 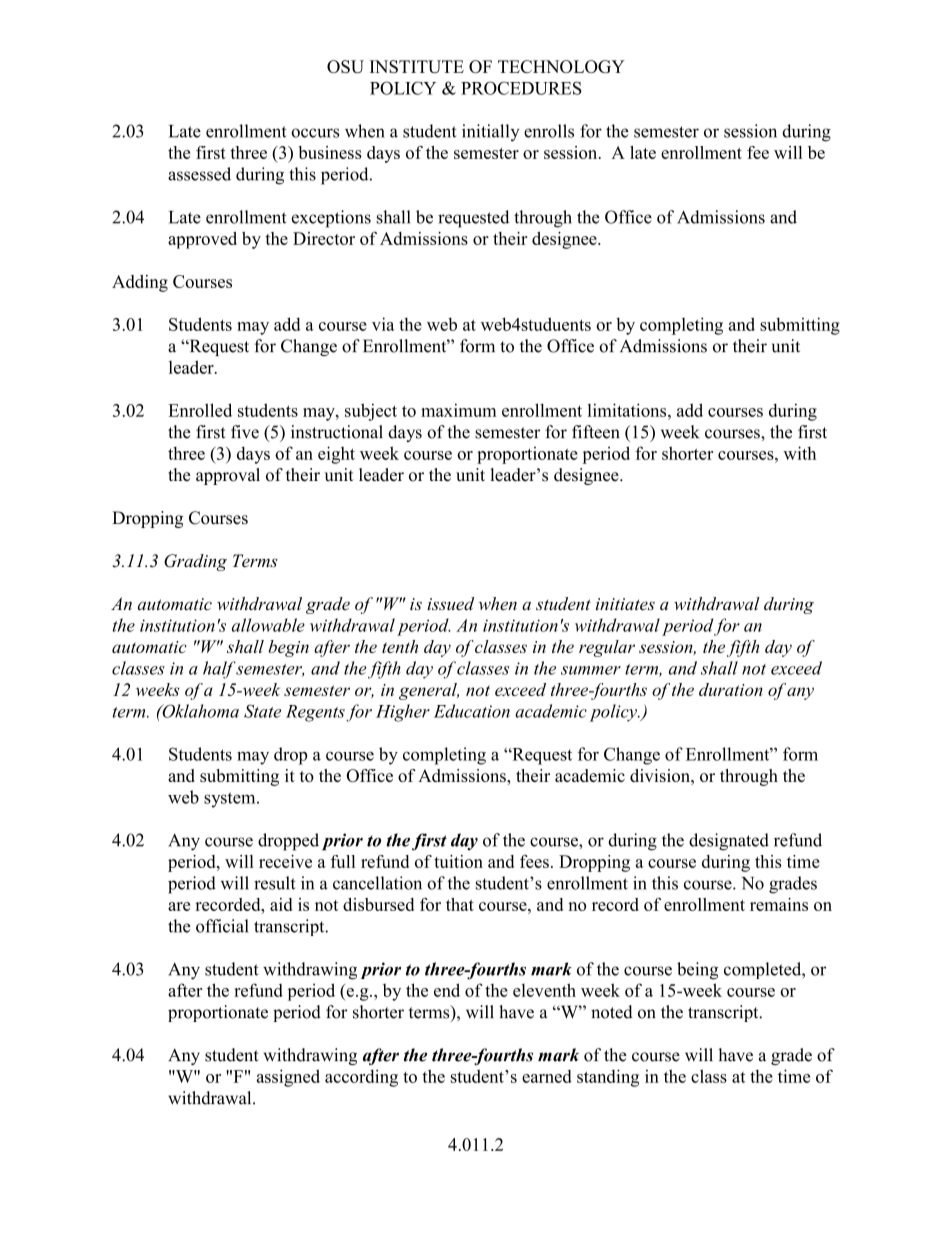 What do you see at coordinates (288, 1078) in the document?
I see `assigned` at bounding box center [288, 1078].
